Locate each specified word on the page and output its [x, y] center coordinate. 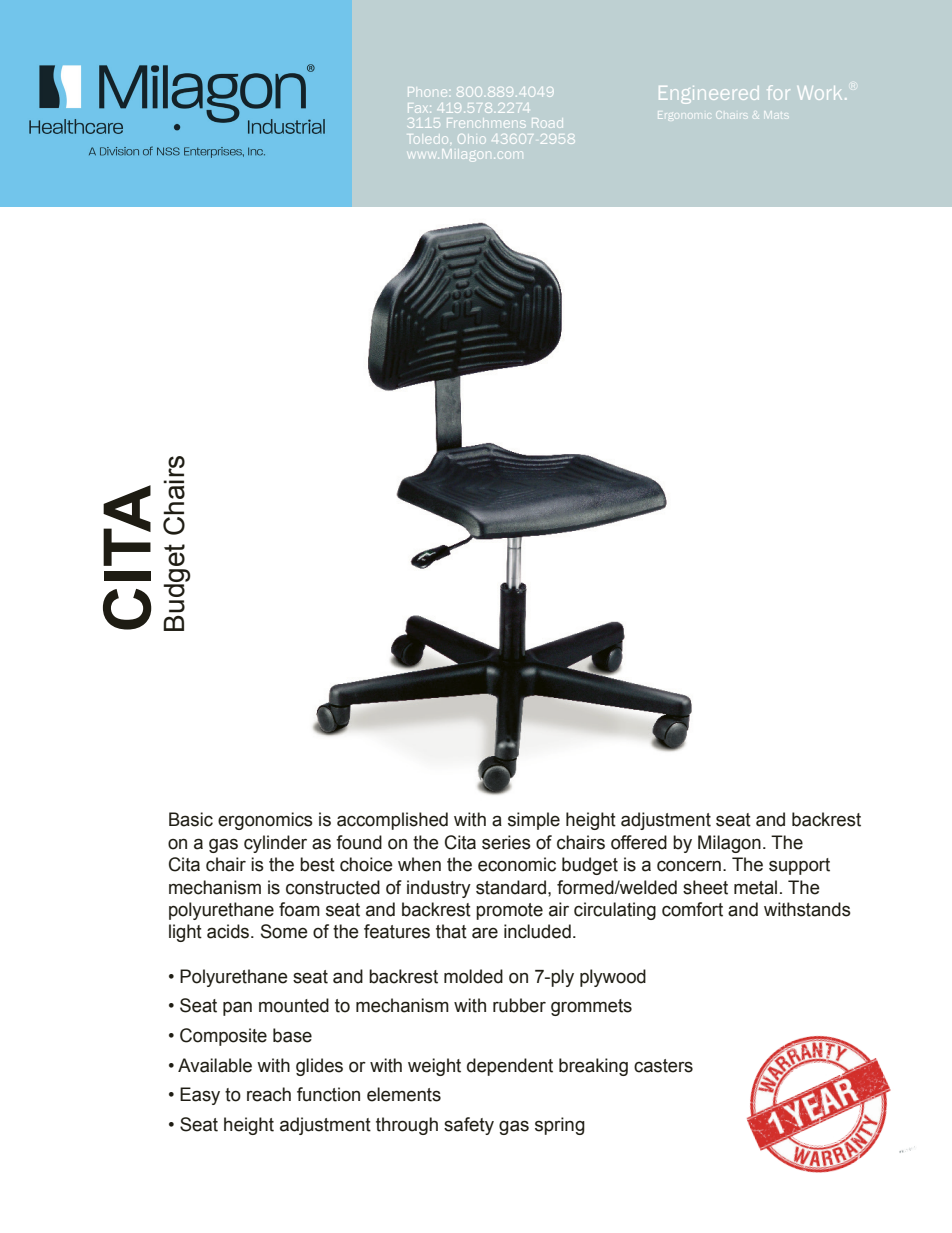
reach [269, 1094]
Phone [426, 90]
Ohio [471, 139]
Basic [191, 819]
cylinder [275, 844]
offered [639, 842]
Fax [419, 108]
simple [534, 821]
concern [689, 866]
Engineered [708, 95]
